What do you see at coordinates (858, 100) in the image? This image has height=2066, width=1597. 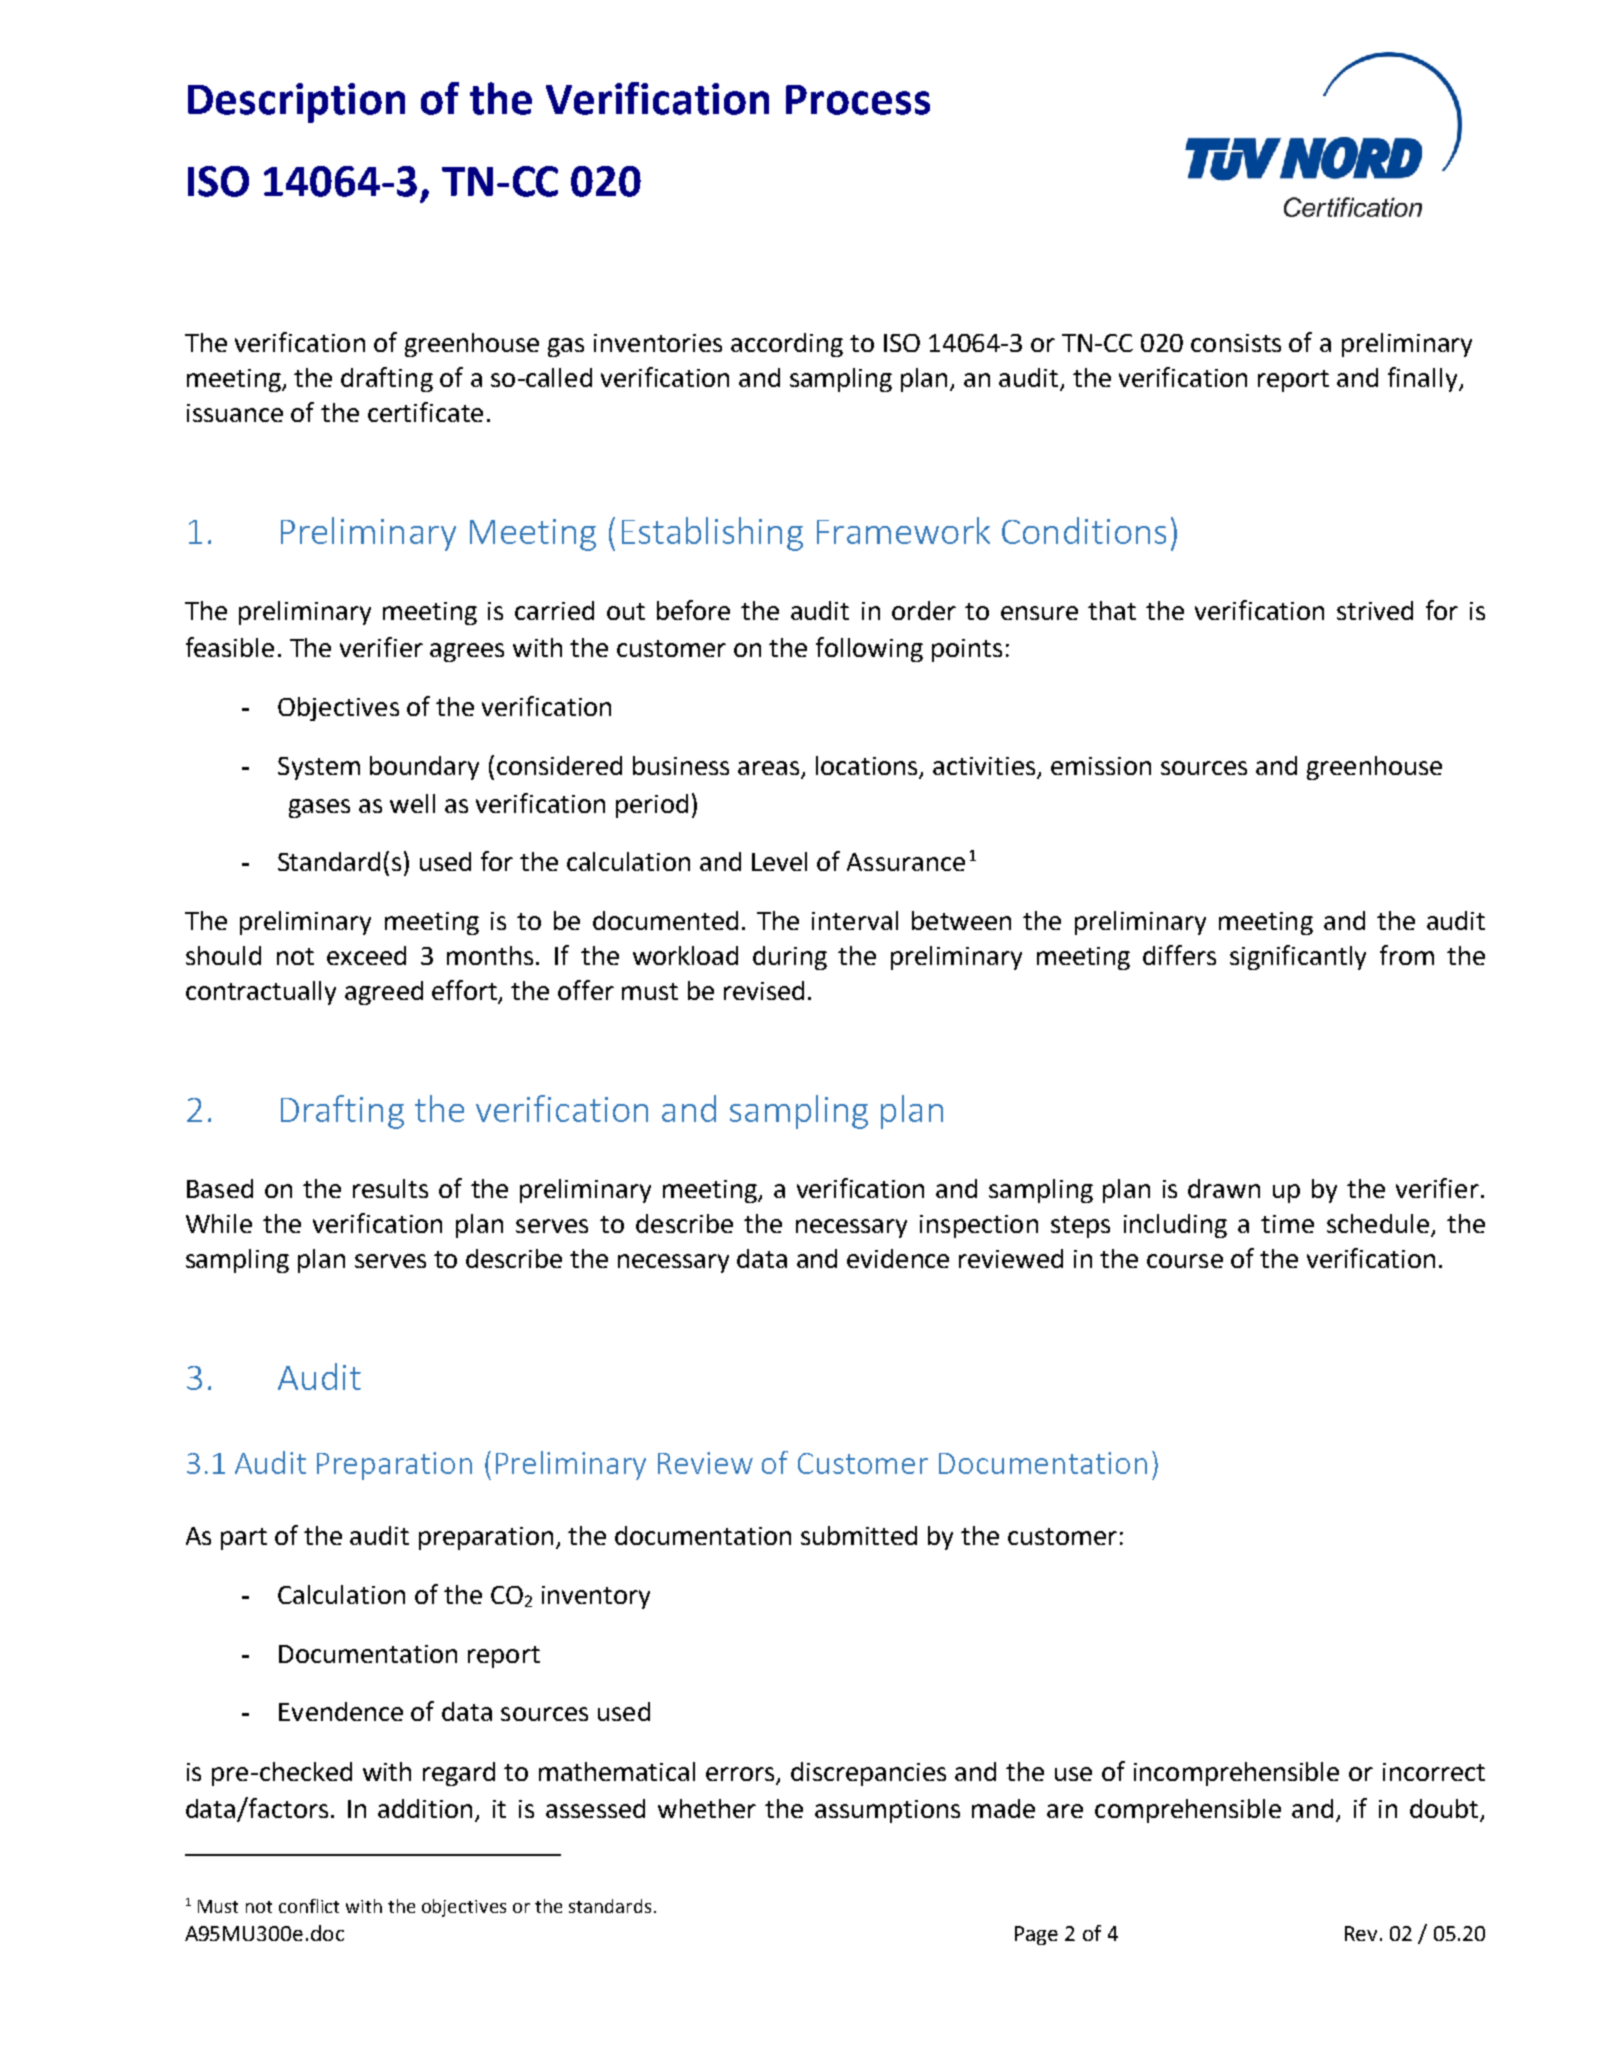 I see `Process` at bounding box center [858, 100].
